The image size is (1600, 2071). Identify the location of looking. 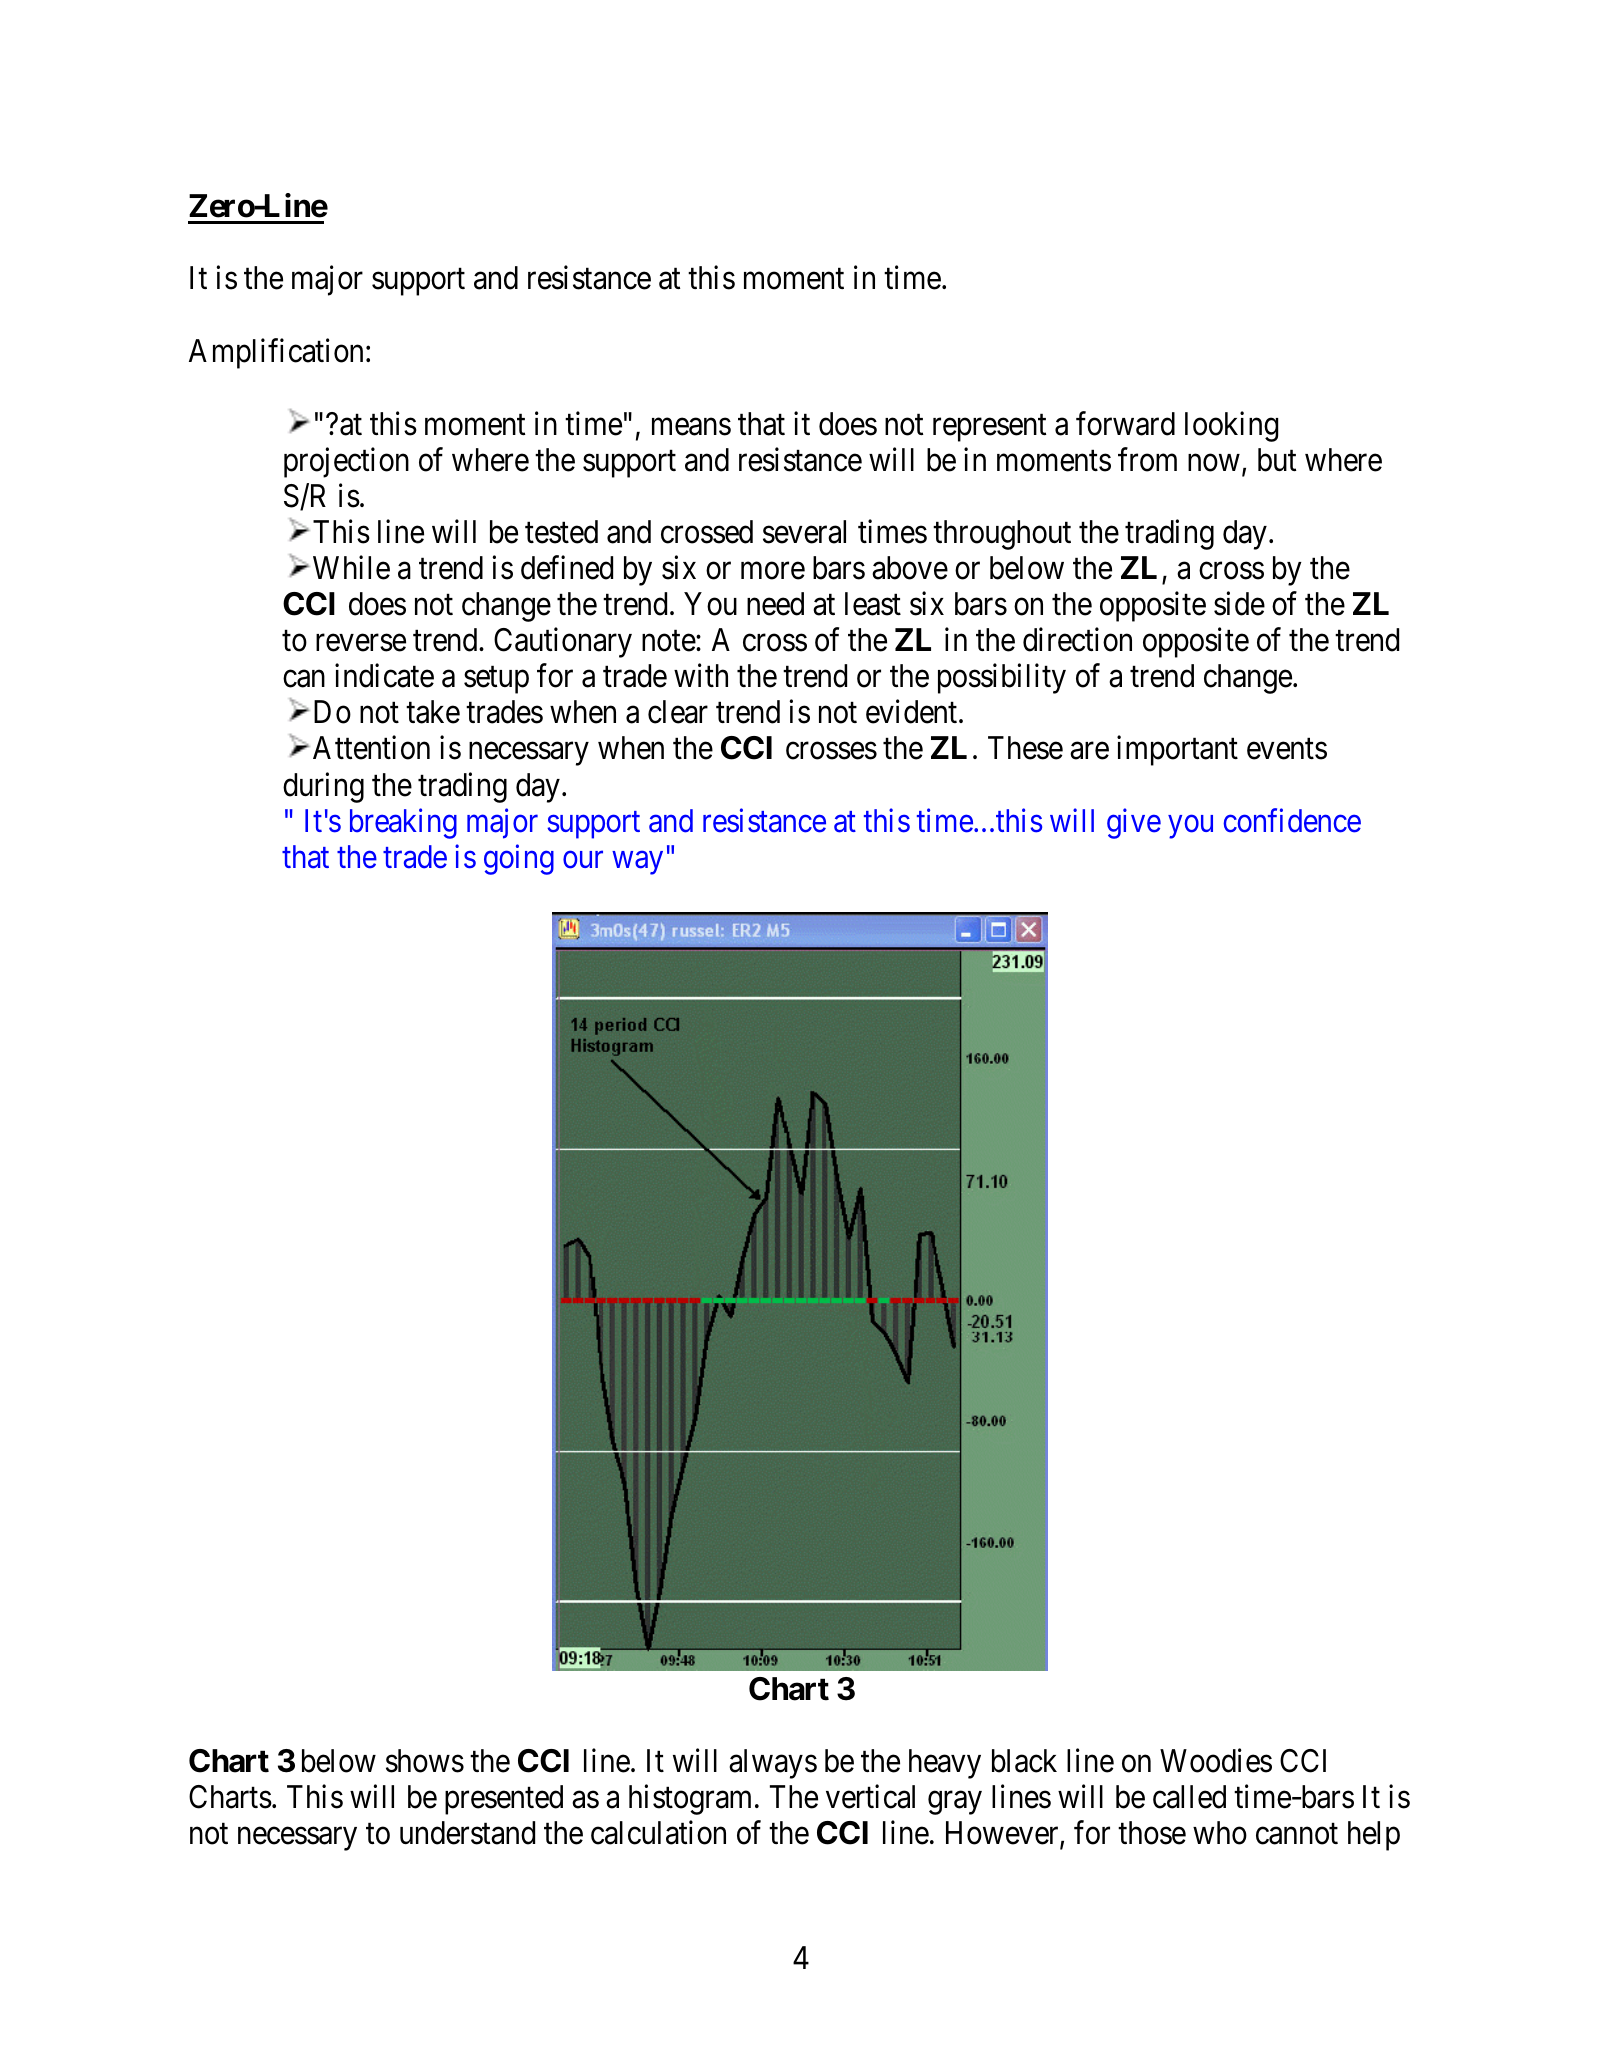
(1231, 426).
